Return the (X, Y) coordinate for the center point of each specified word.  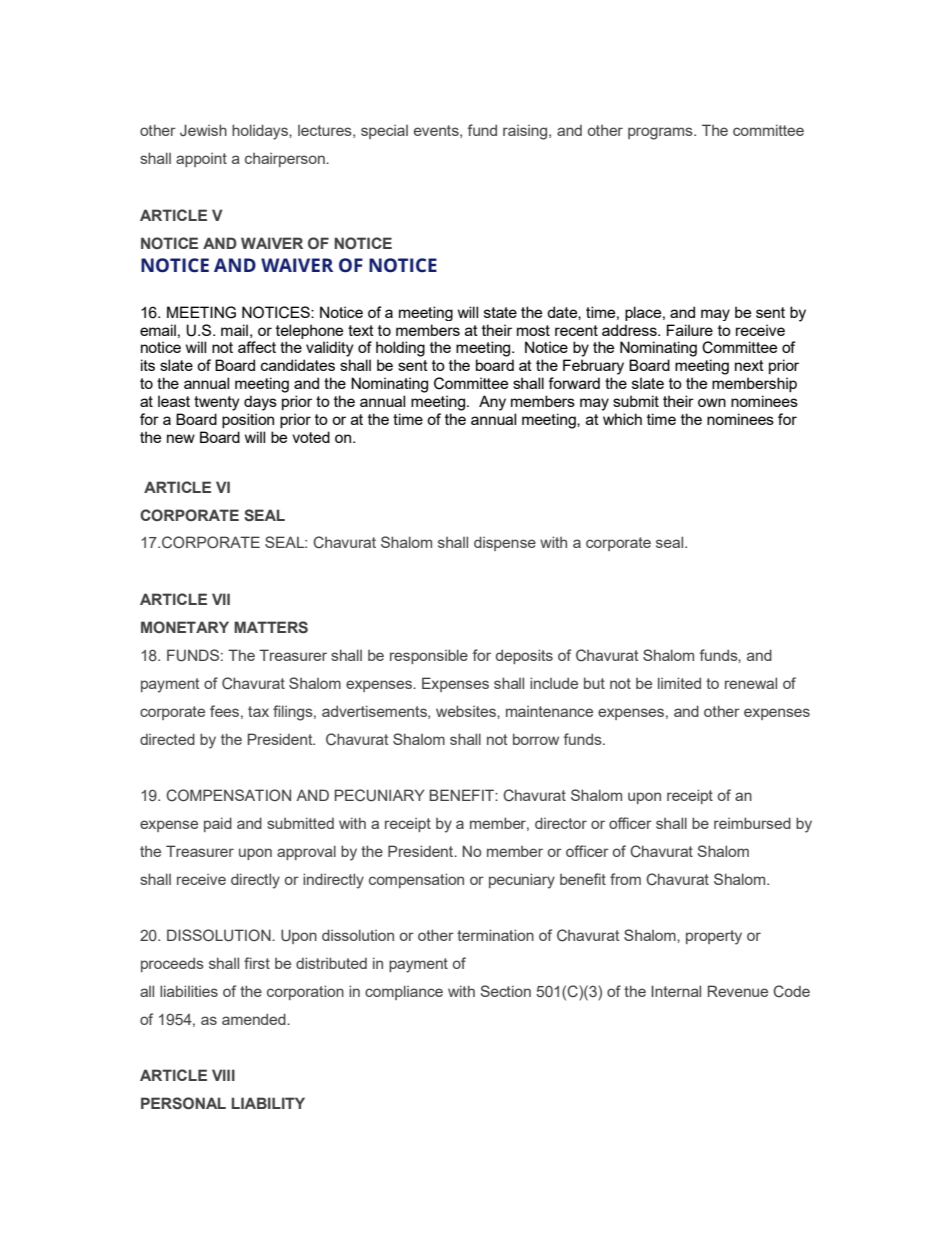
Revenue (738, 991)
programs (661, 133)
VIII (223, 1075)
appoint (201, 160)
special (384, 132)
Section (505, 991)
